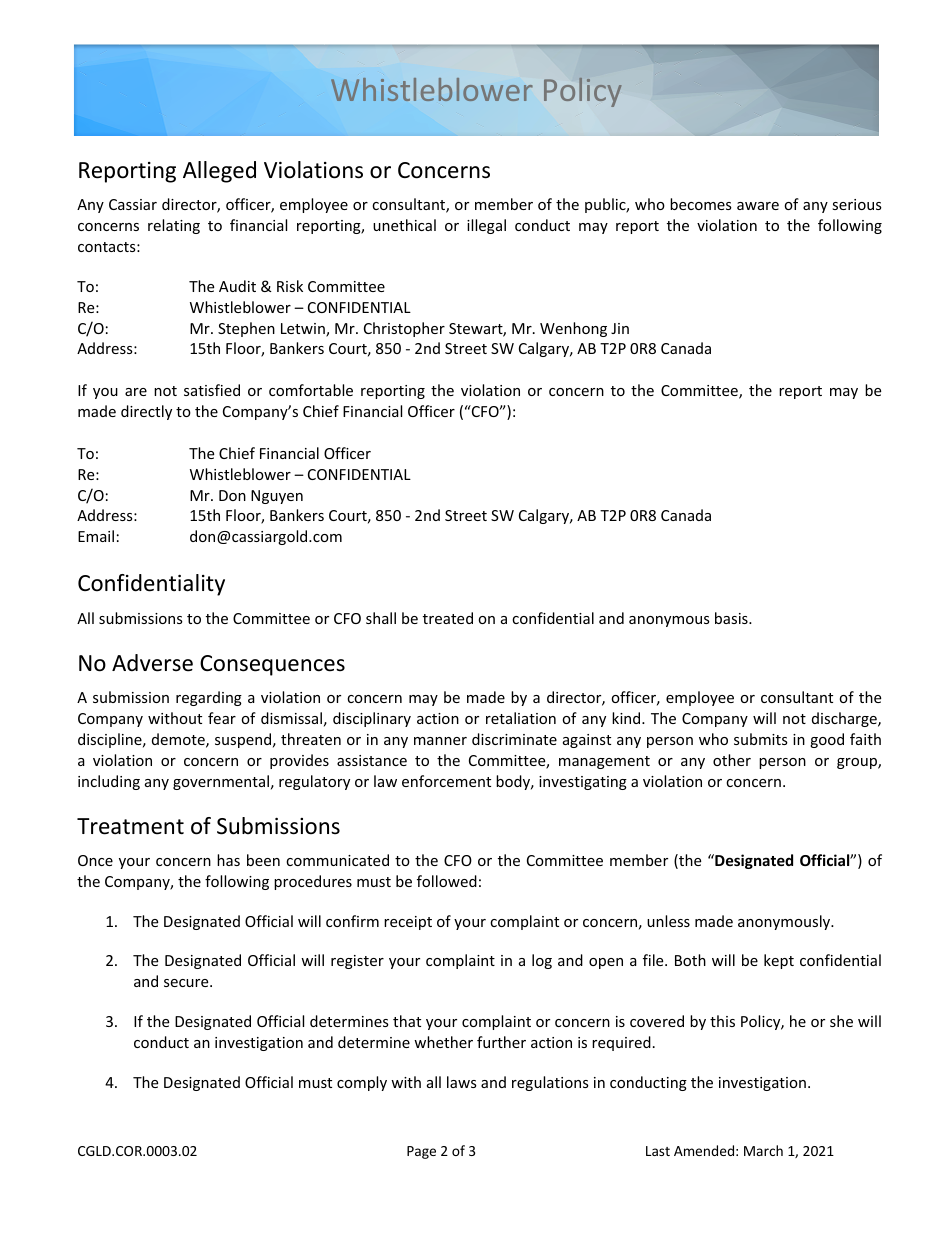 This screenshot has width=952, height=1233. Describe the element at coordinates (732, 760) in the screenshot. I see `other` at that location.
